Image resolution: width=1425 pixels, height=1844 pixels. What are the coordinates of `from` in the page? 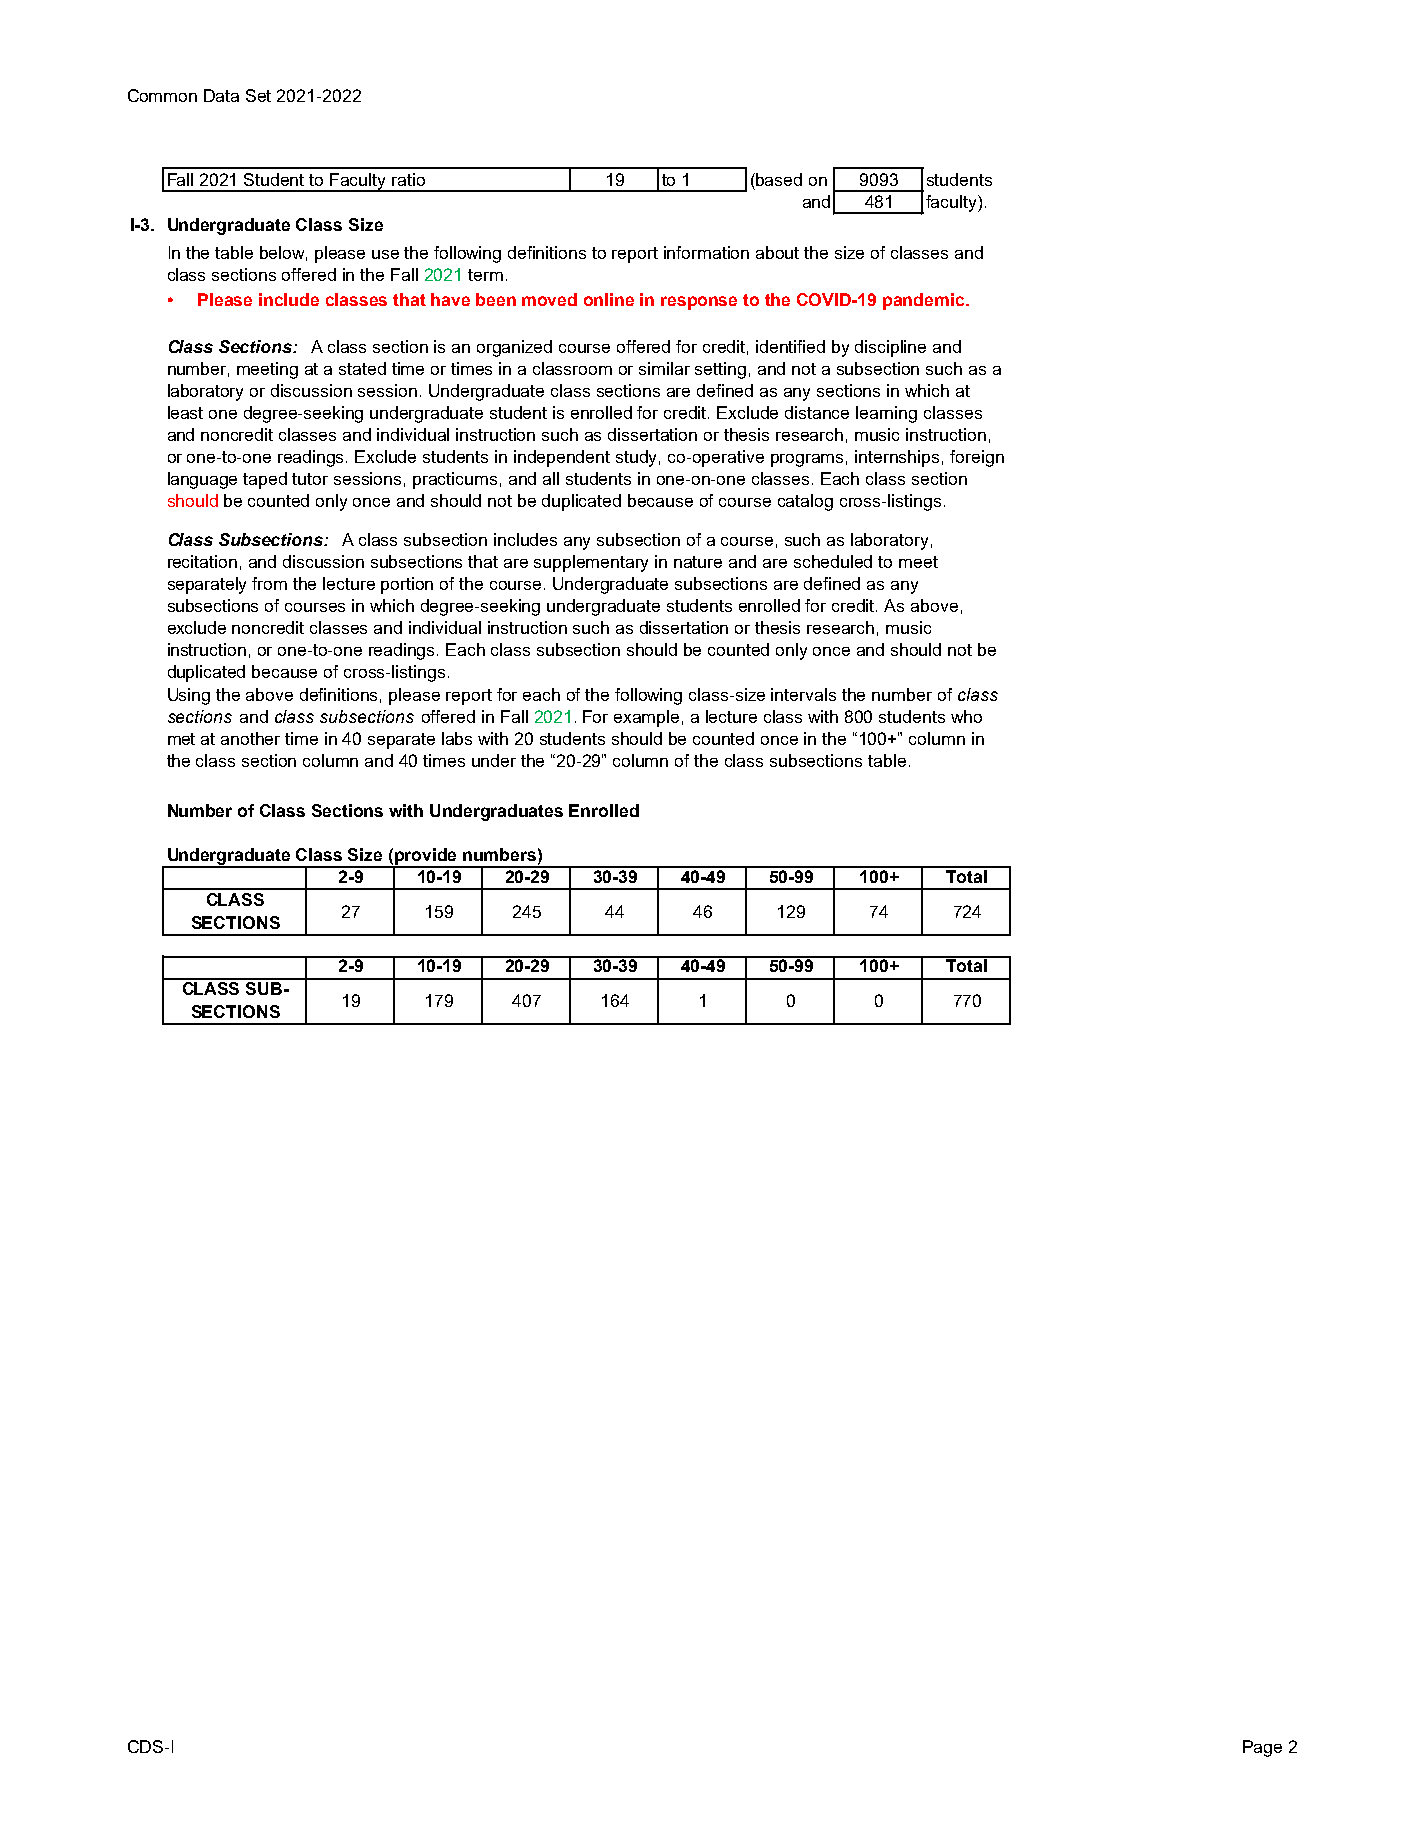 It's located at (269, 583).
